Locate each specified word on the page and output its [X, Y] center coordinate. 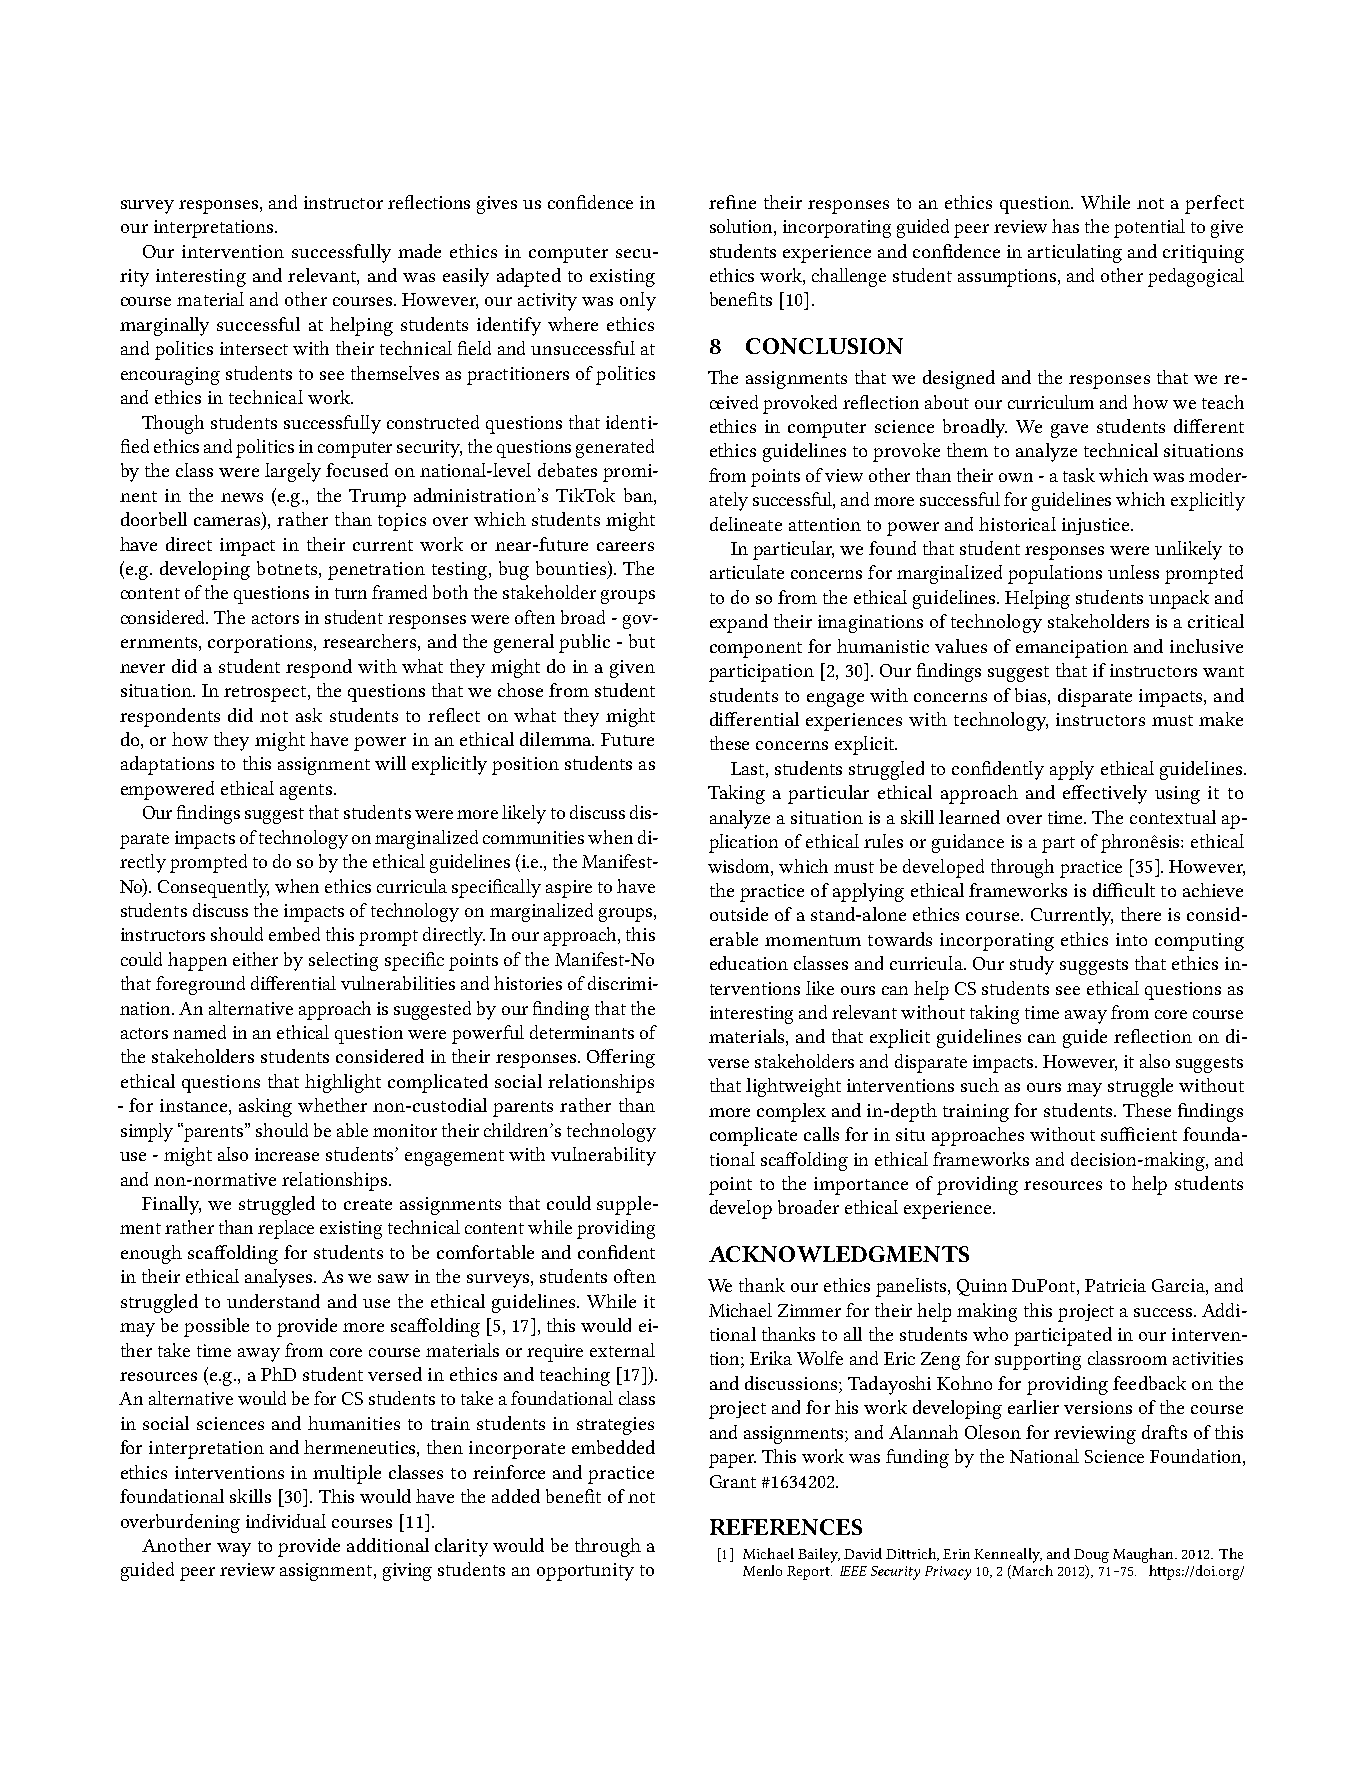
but [642, 641]
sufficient [1139, 1134]
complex [791, 1112]
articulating [1075, 253]
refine [732, 202]
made [419, 251]
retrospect [266, 694]
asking [265, 1107]
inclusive [1206, 646]
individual [286, 1521]
